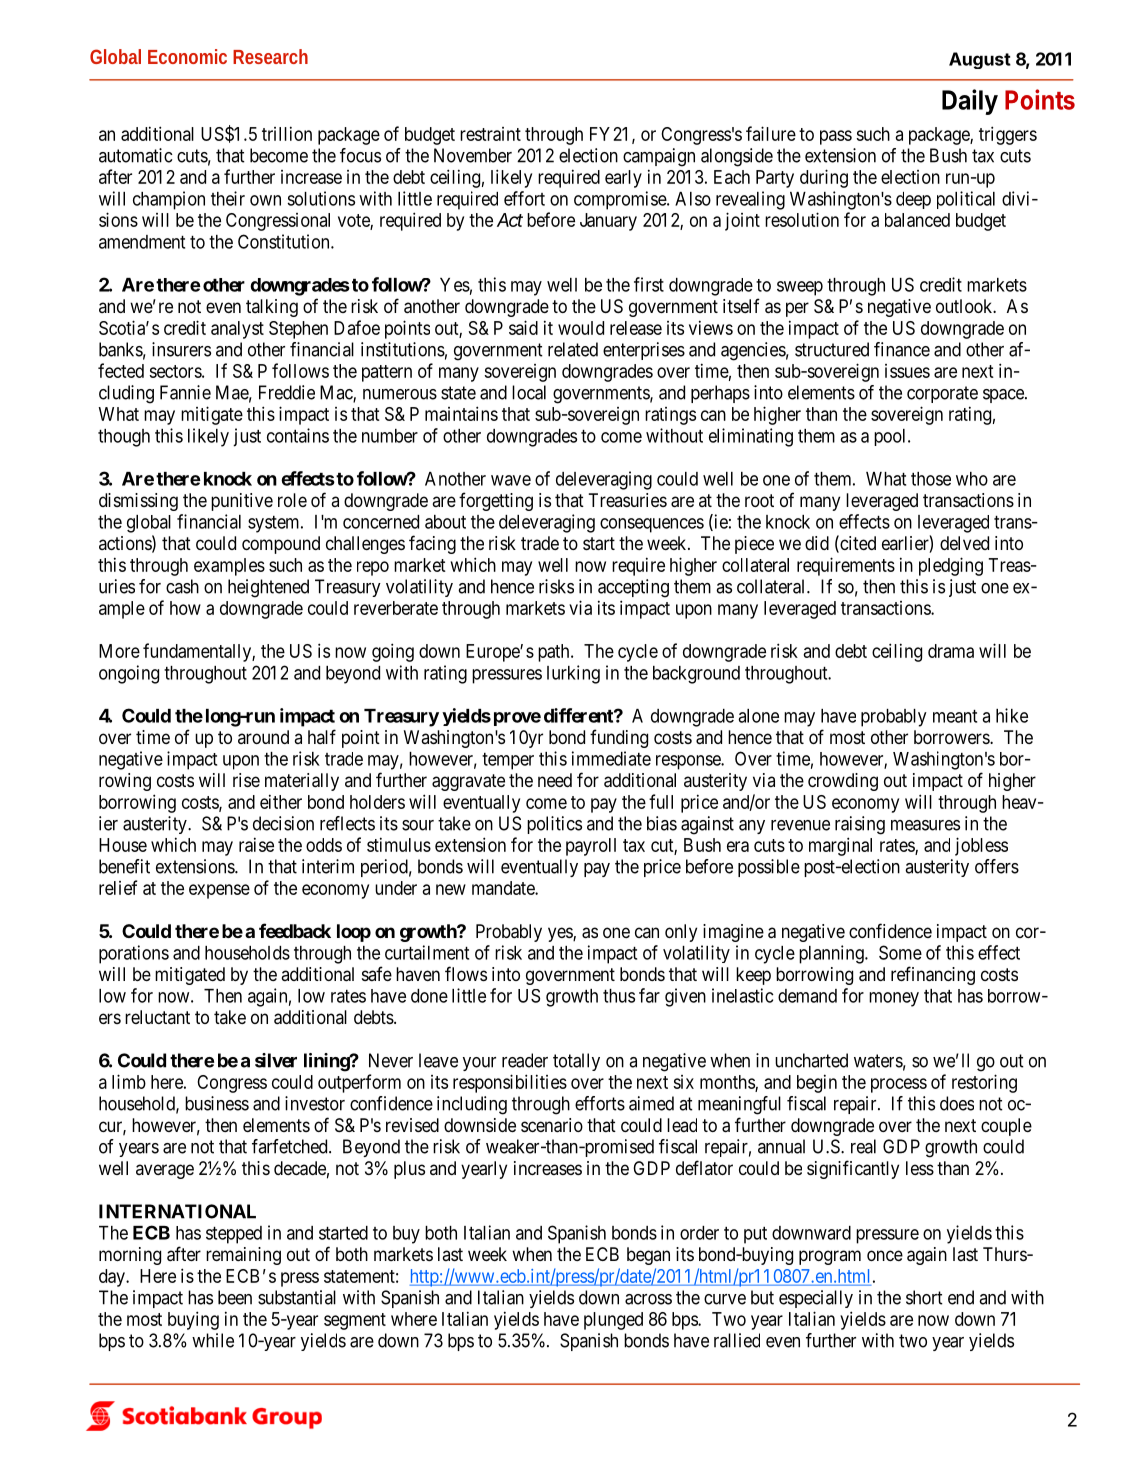  Describe the element at coordinates (219, 891) in the screenshot. I see `expense` at that location.
